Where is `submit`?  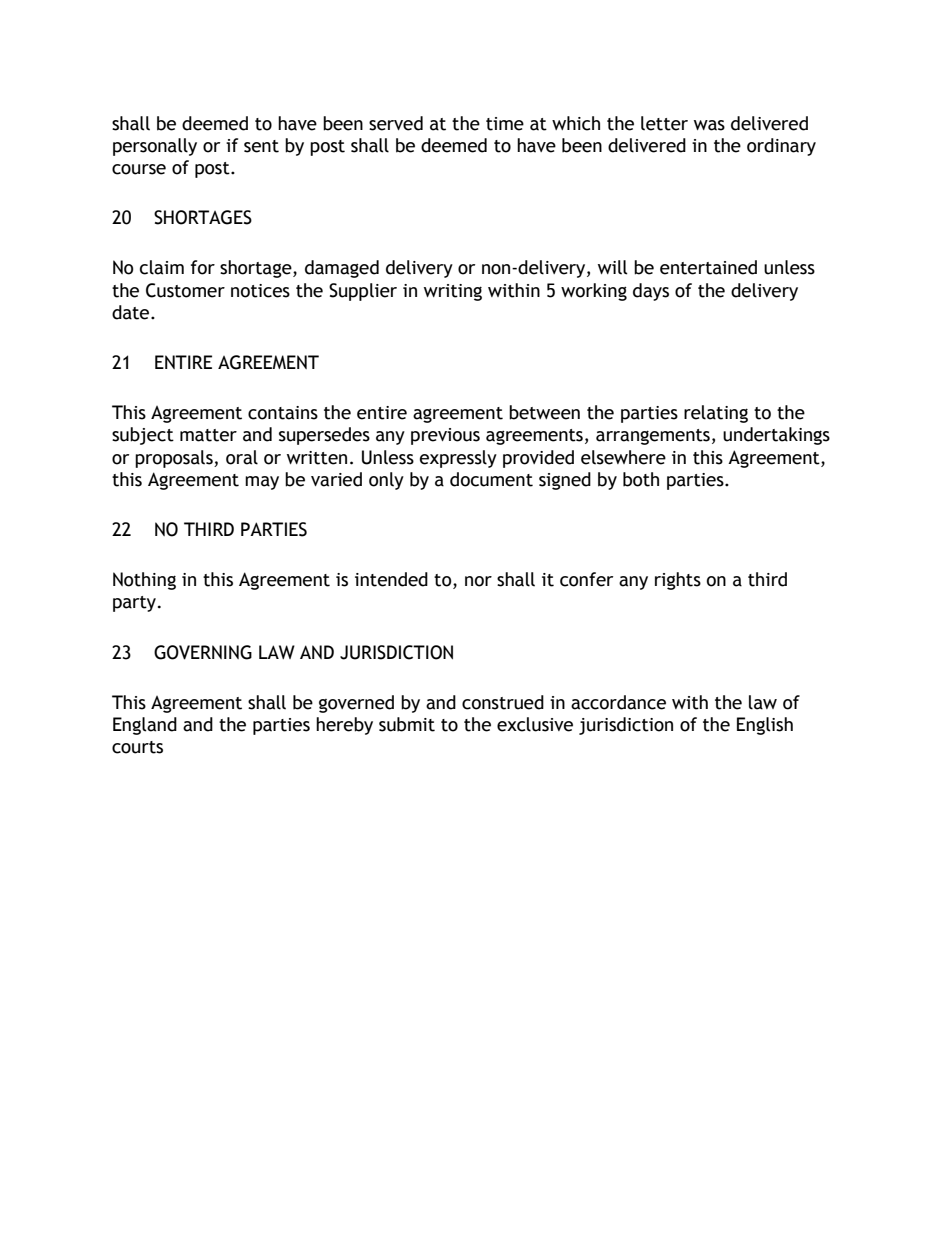
submit is located at coordinates (407, 724).
